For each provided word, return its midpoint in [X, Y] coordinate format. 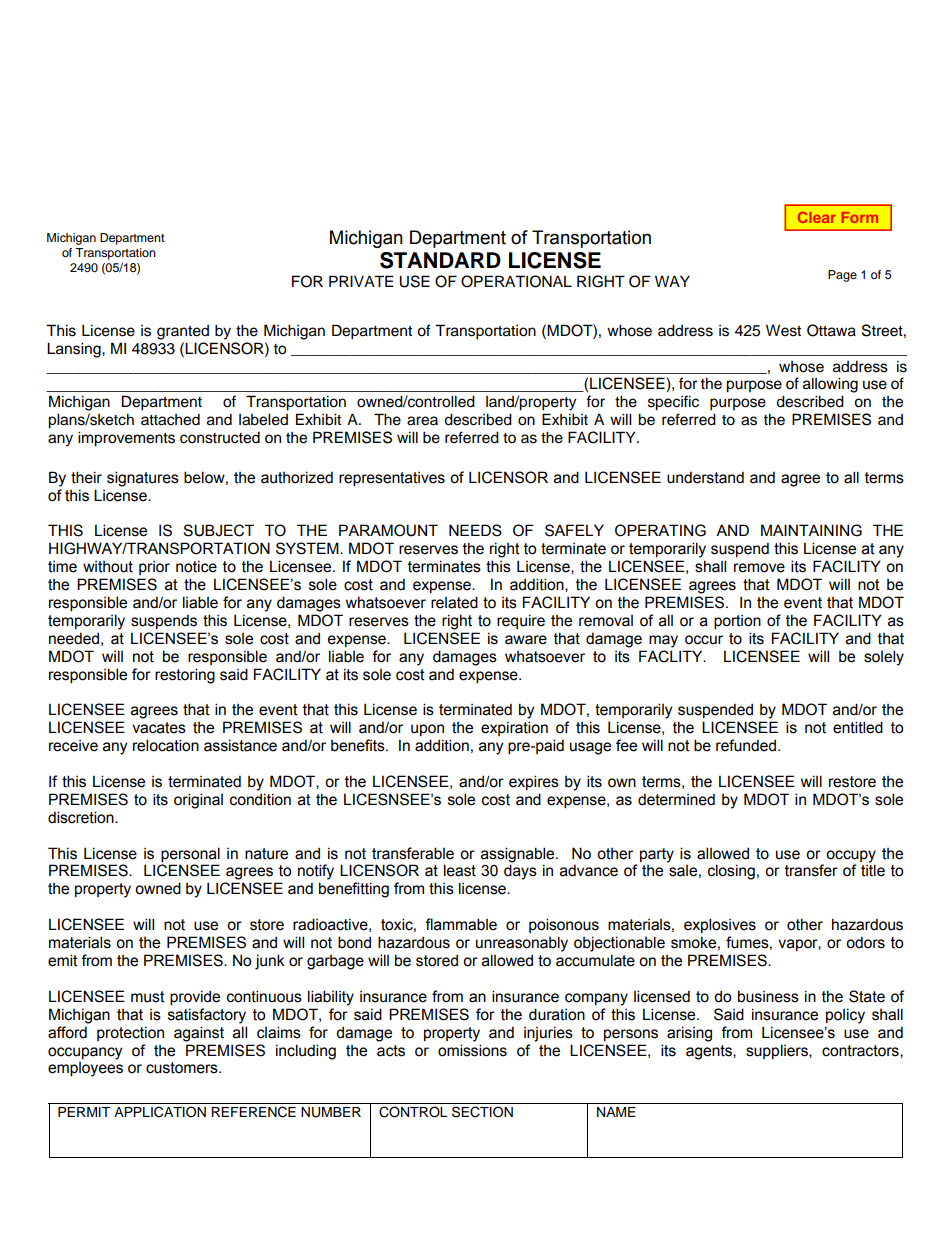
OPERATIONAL [516, 281]
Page [842, 276]
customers [183, 1068]
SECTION [482, 1112]
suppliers [778, 1051]
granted [183, 332]
